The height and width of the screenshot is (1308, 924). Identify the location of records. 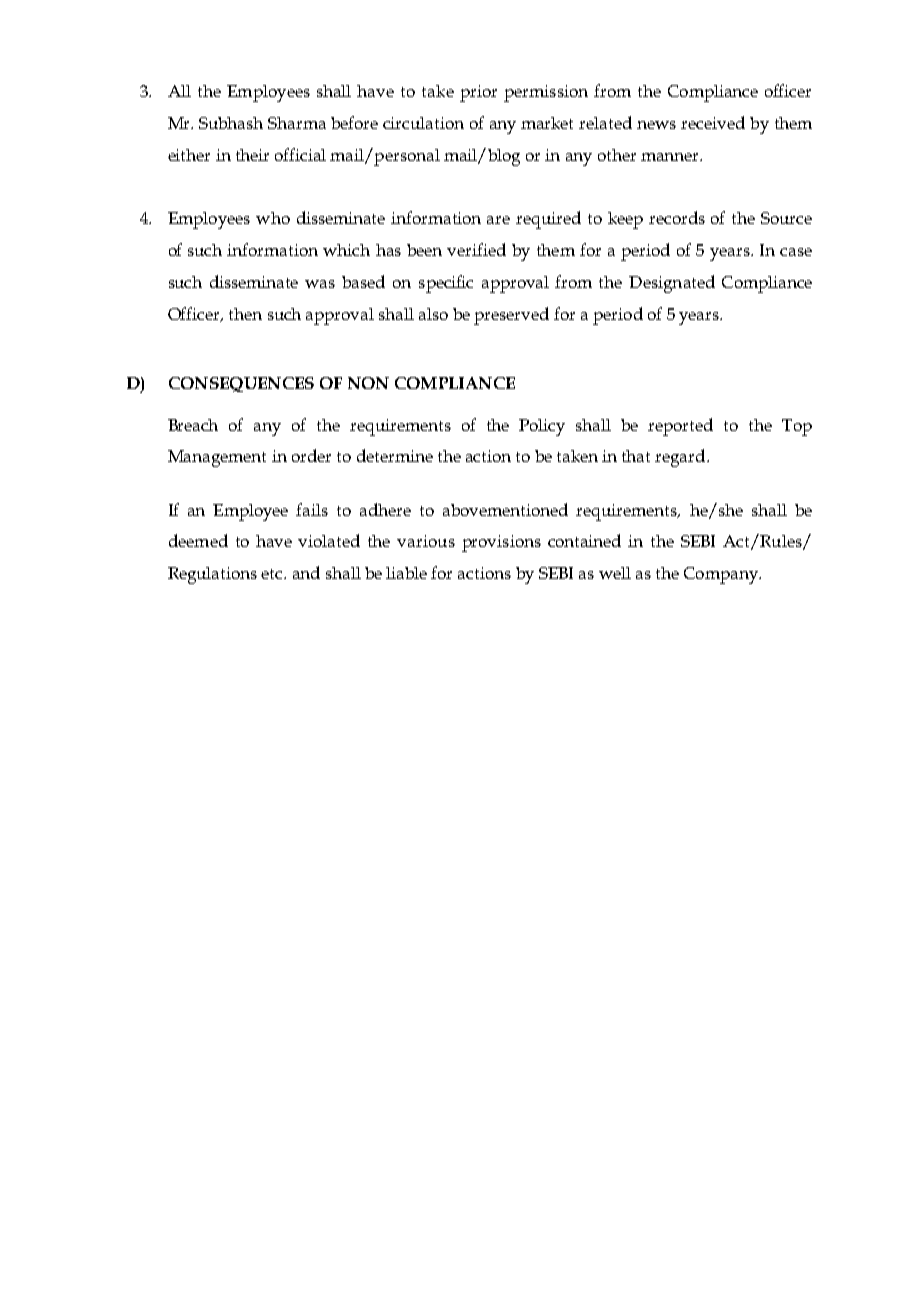
(677, 217).
